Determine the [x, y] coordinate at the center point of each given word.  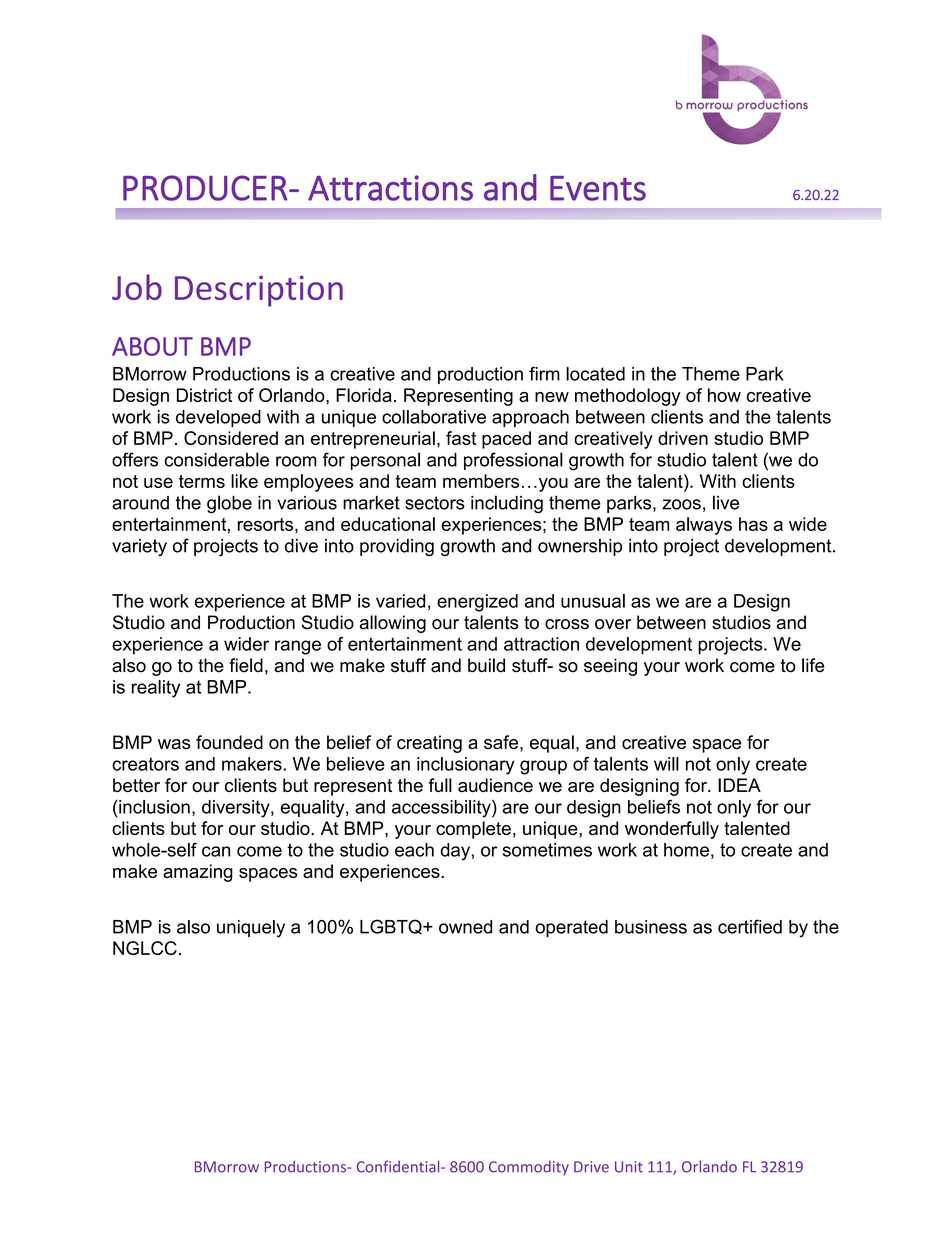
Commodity [529, 1168]
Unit [629, 1167]
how [724, 395]
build [486, 665]
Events [598, 188]
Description [259, 291]
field [246, 665]
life [813, 665]
